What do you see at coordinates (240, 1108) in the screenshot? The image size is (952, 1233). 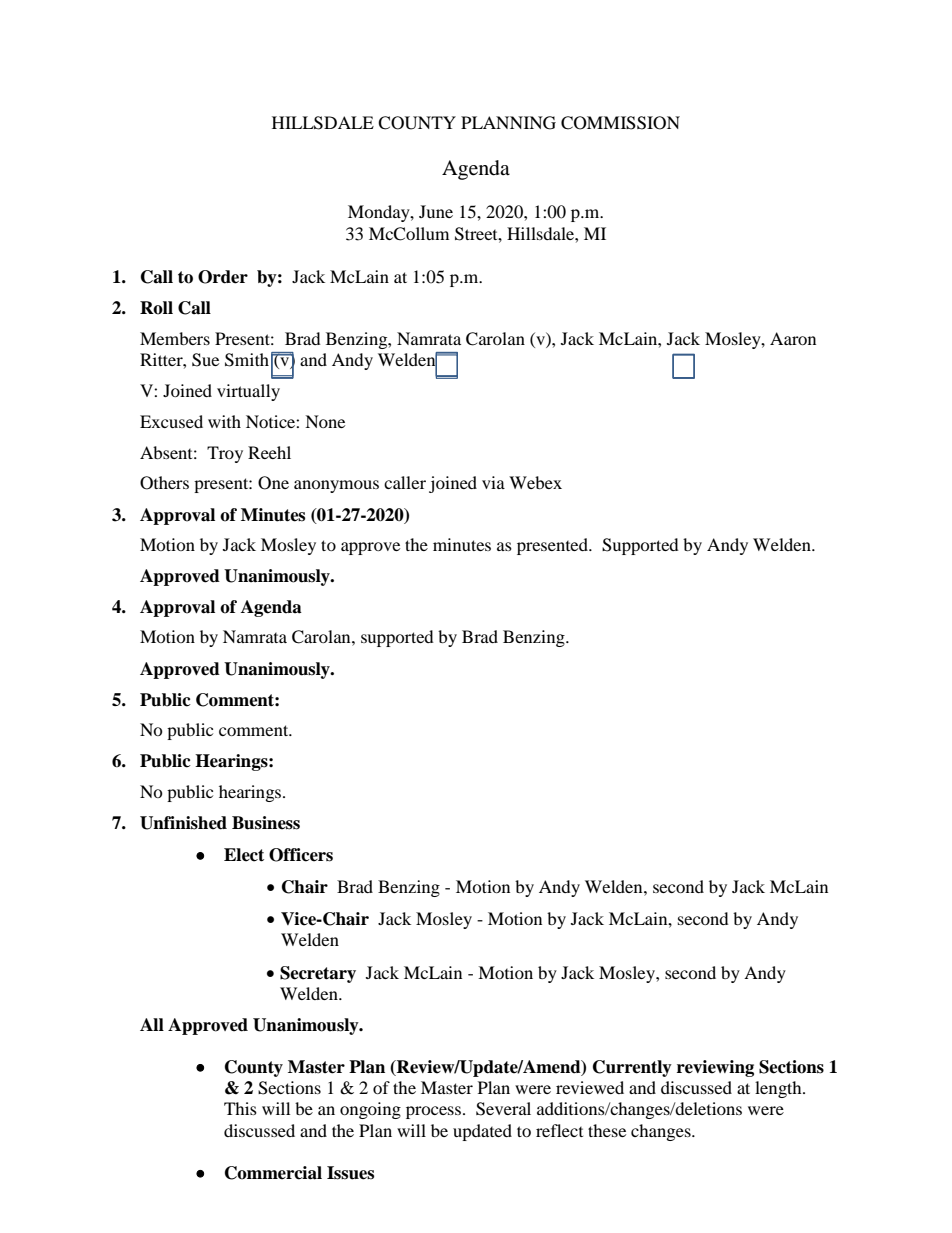 I see `This` at bounding box center [240, 1108].
